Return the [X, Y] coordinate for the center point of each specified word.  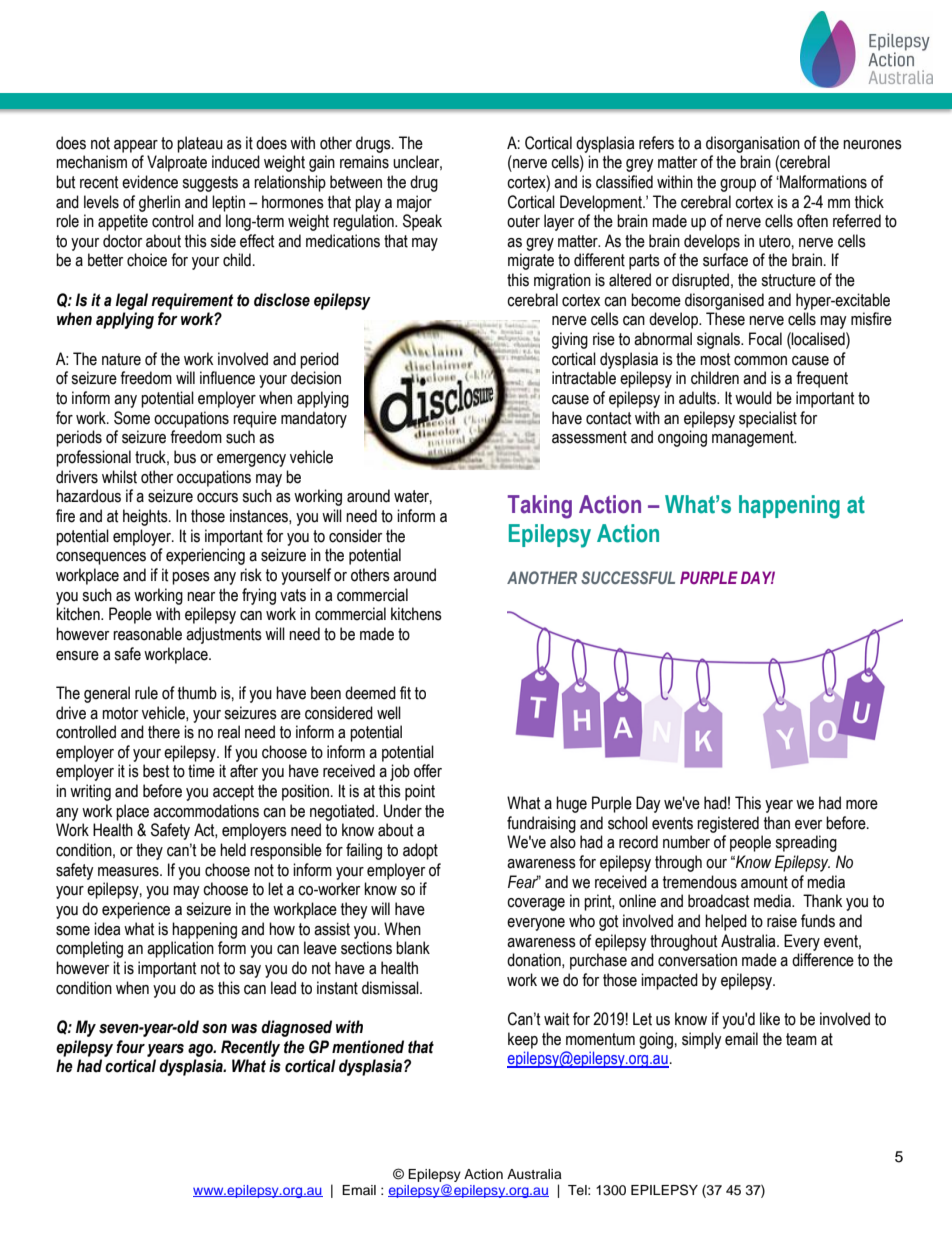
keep [523, 1040]
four [130, 1047]
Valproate [177, 163]
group [738, 185]
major [414, 203]
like [770, 1019]
